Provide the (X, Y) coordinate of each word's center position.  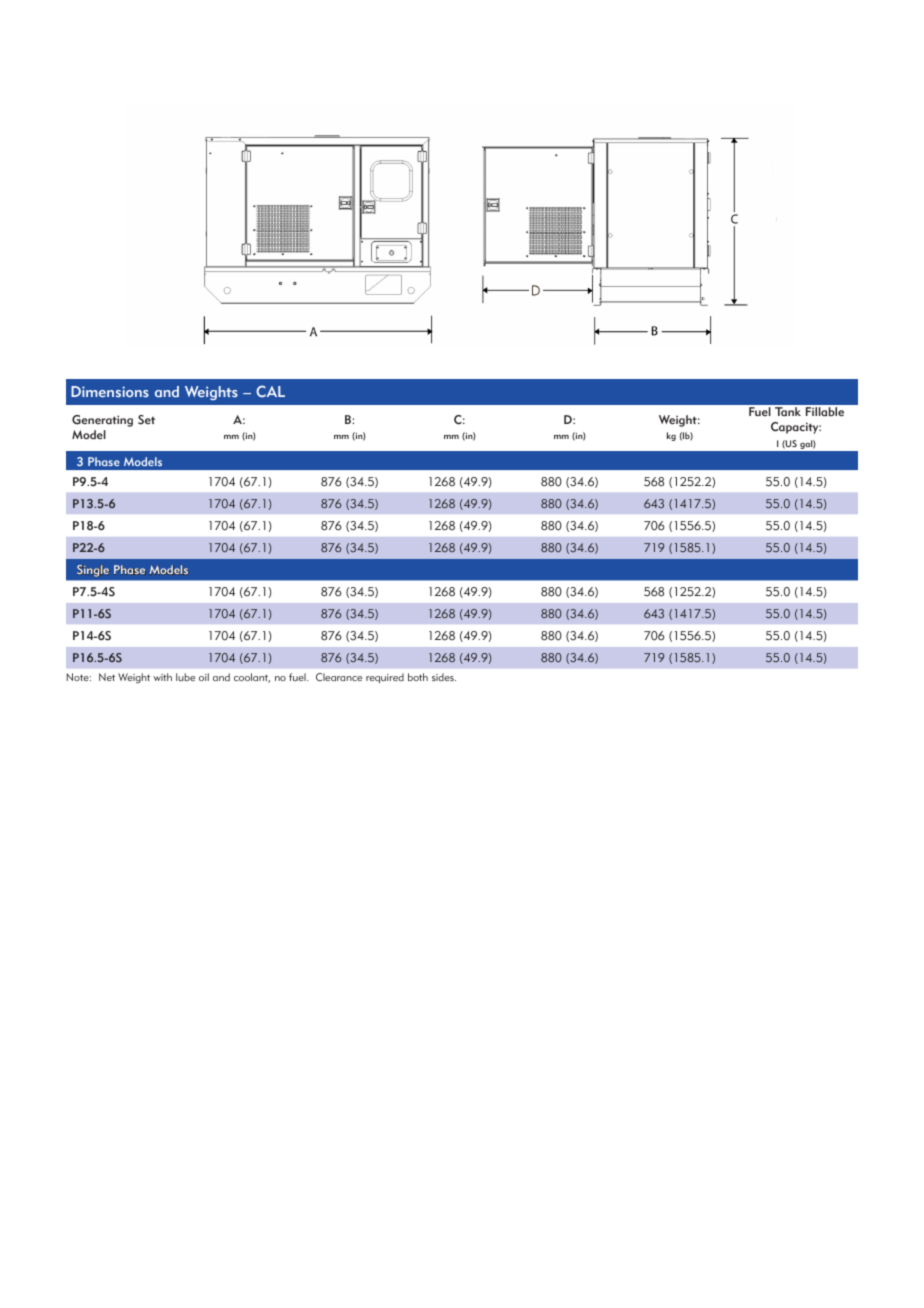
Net (107, 677)
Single (93, 571)
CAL (270, 391)
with (162, 677)
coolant (252, 678)
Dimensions (110, 391)
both (418, 677)
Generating (102, 421)
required (385, 678)
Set (146, 420)
